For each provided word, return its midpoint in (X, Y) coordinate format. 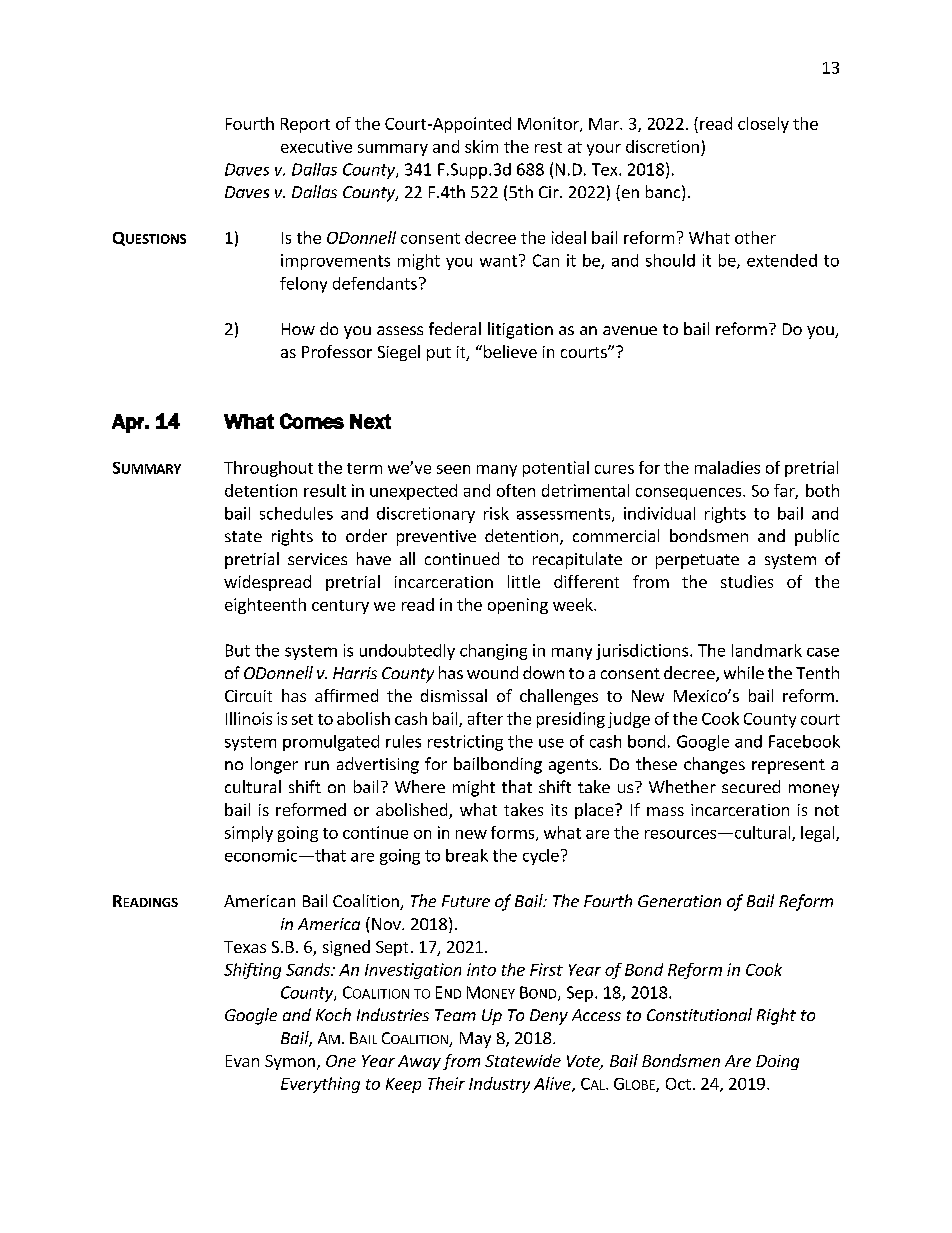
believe (510, 351)
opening (518, 606)
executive (316, 146)
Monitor (549, 124)
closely (763, 125)
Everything (320, 1085)
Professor (337, 351)
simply (249, 834)
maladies (727, 467)
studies (747, 581)
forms (514, 833)
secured (751, 786)
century (340, 607)
